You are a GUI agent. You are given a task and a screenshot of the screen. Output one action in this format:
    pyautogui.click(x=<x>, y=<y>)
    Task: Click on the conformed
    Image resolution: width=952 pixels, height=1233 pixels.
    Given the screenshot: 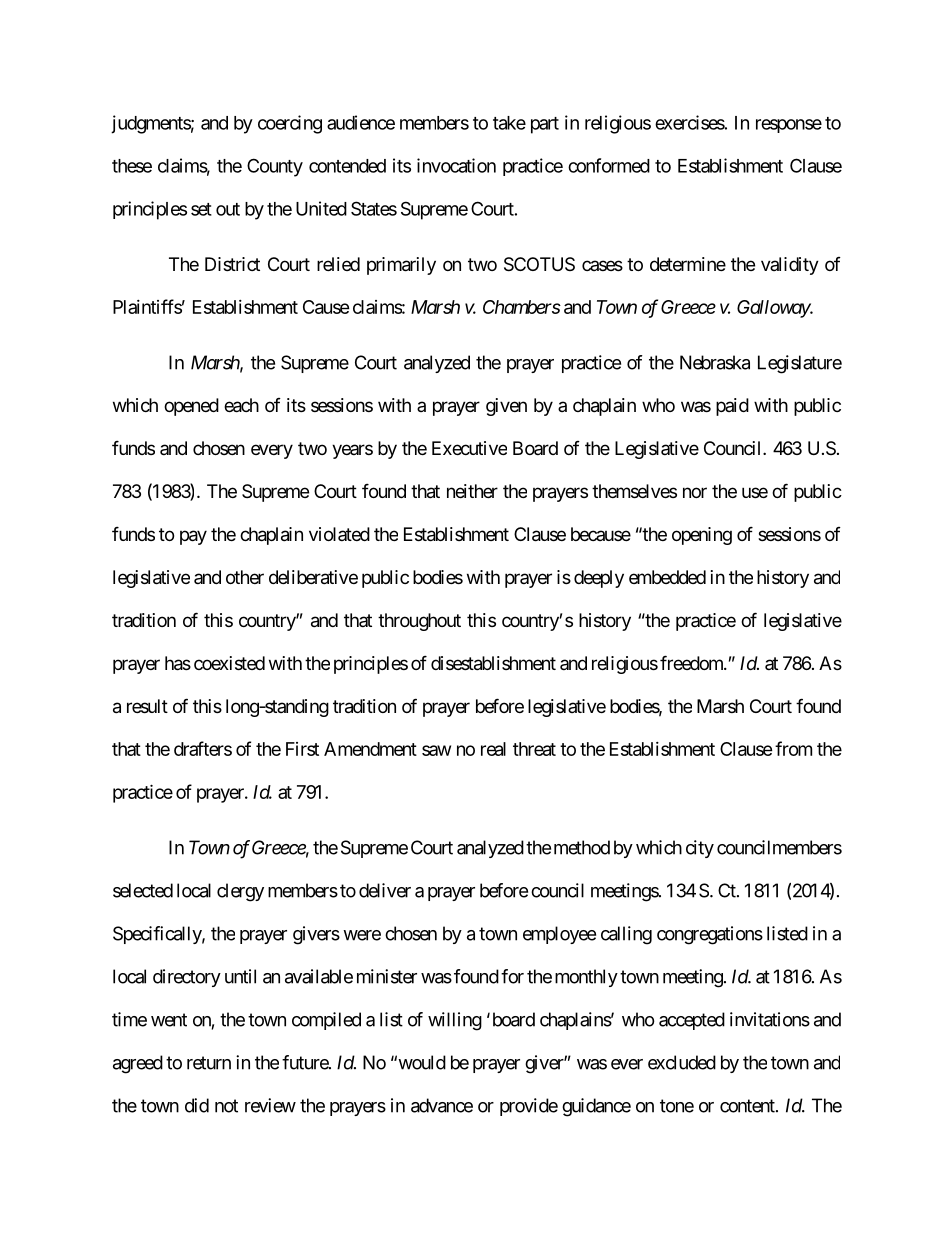 What is the action you would take?
    pyautogui.click(x=609, y=165)
